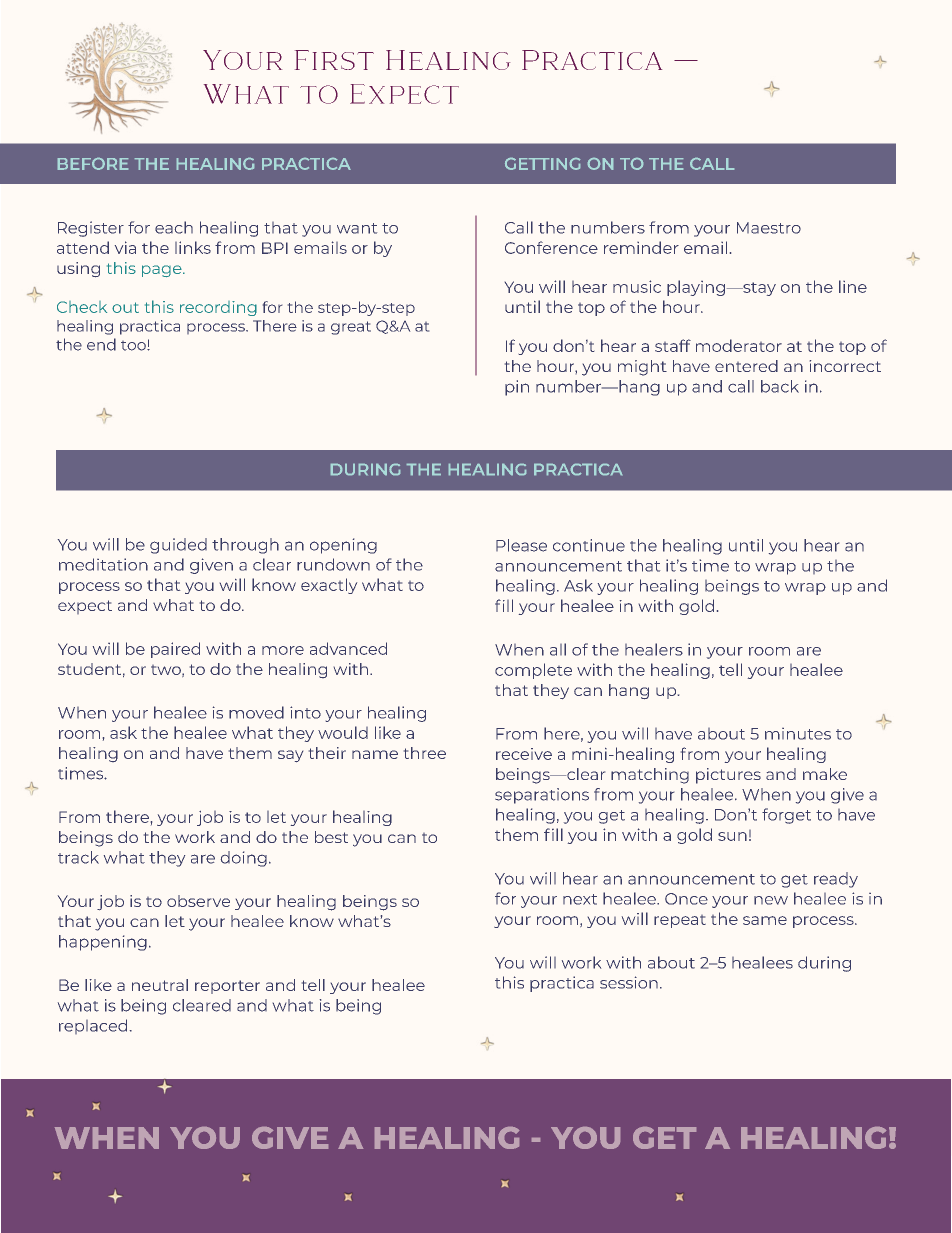  I want to click on same, so click(765, 920).
